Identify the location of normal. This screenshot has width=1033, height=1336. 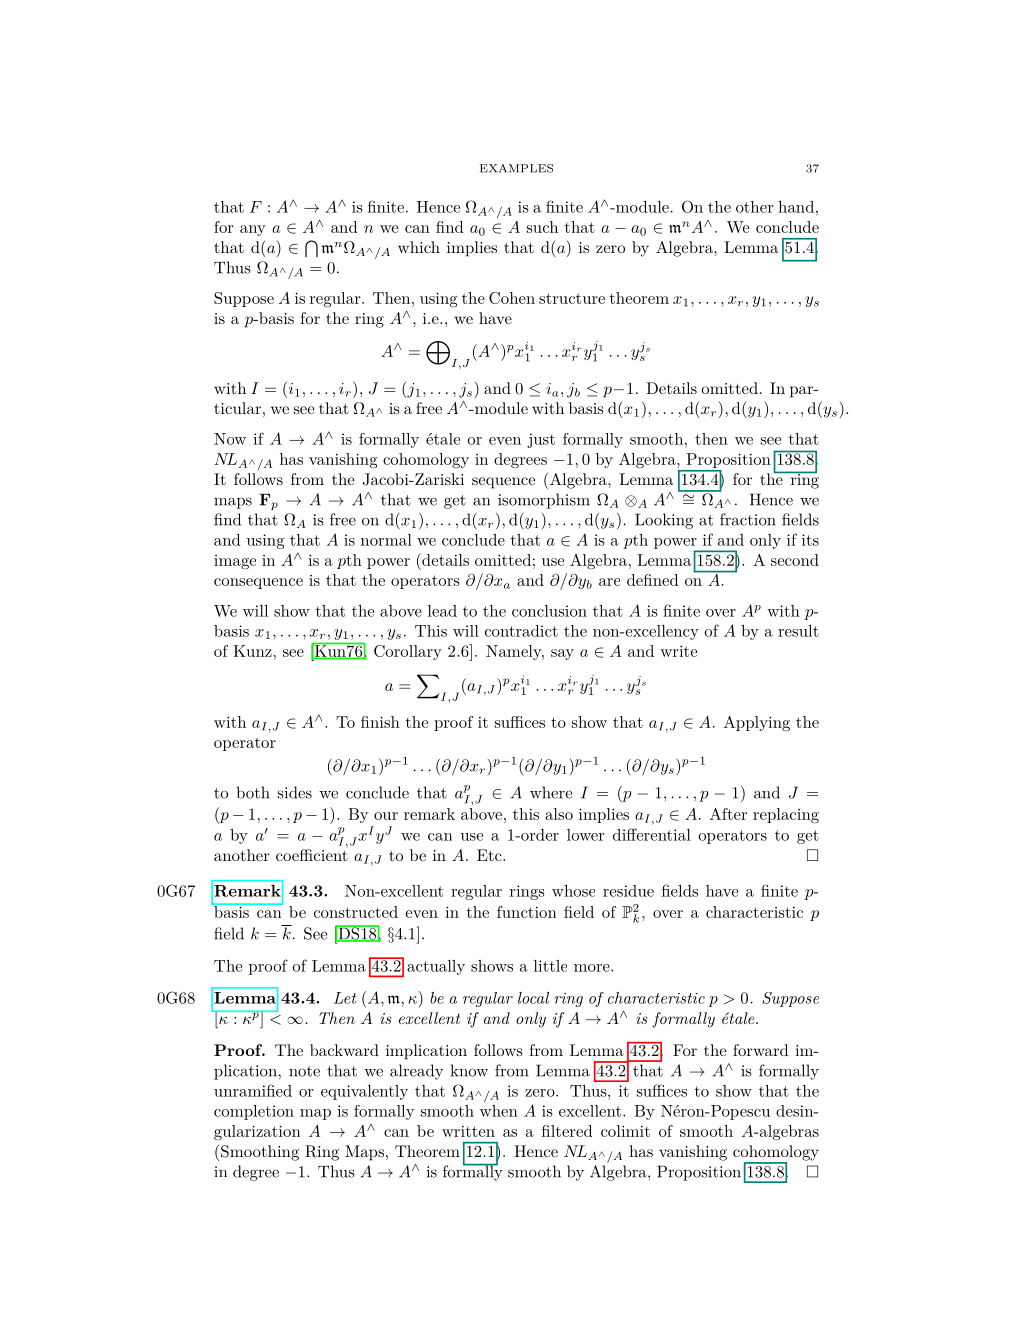
(386, 540).
